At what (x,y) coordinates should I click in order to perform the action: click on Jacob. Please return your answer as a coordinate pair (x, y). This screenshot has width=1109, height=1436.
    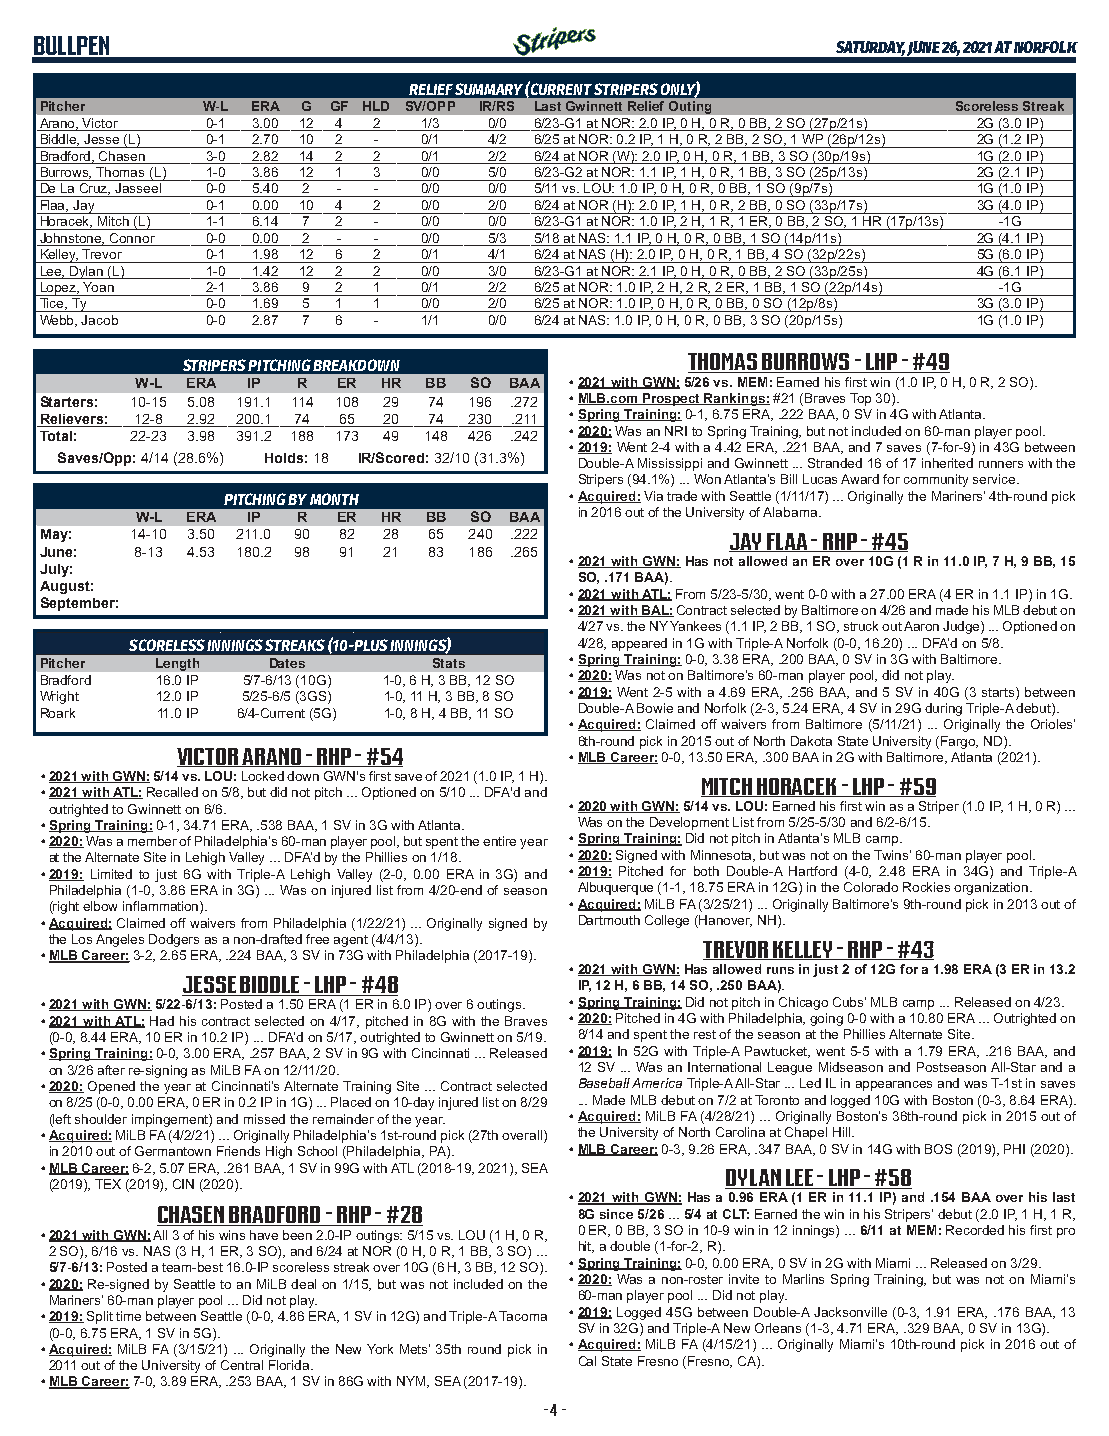
    Looking at the image, I should click on (99, 320).
